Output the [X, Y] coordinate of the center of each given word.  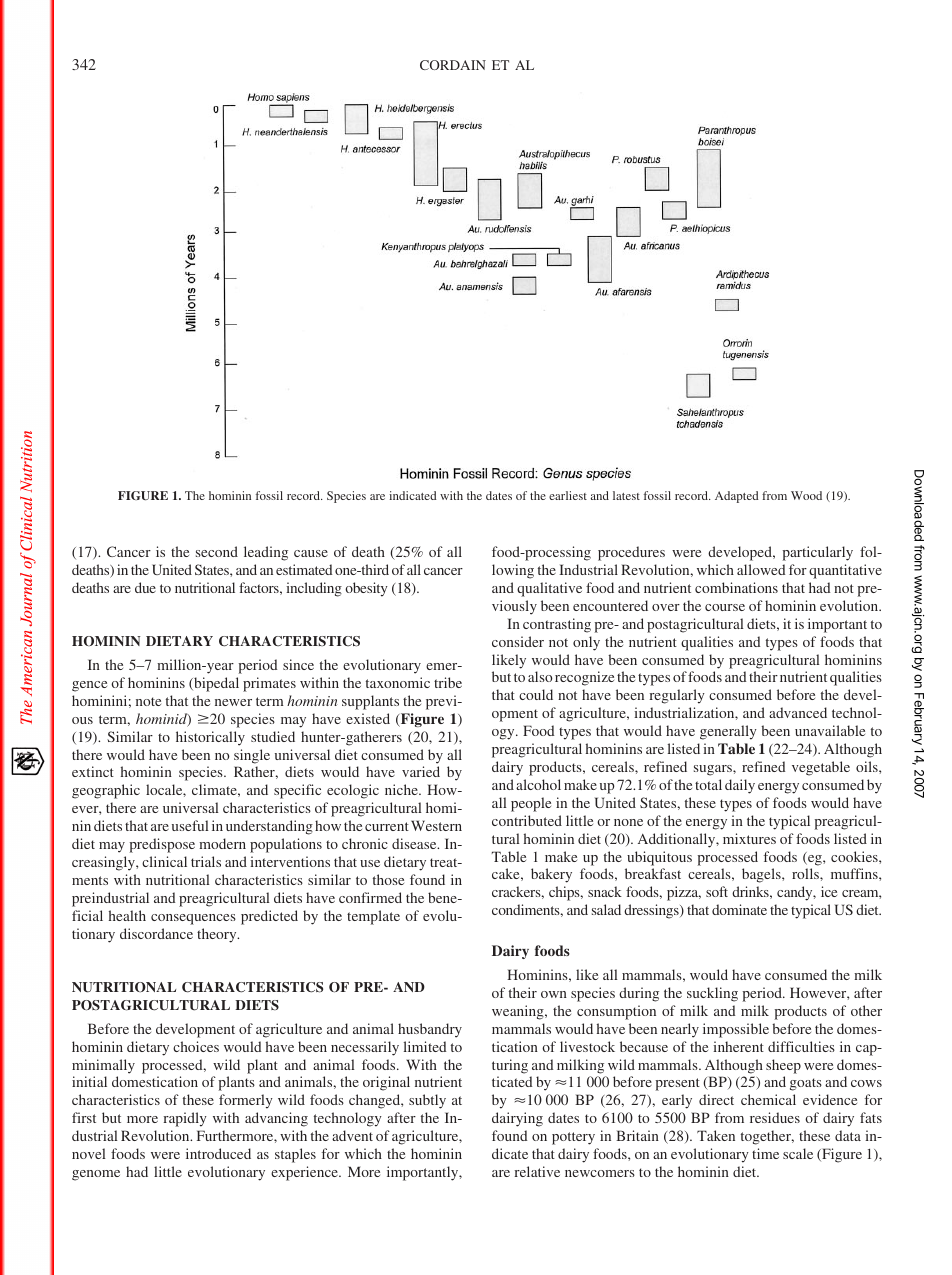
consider [518, 641]
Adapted [737, 497]
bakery [551, 875]
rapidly [185, 1119]
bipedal [215, 684]
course [725, 607]
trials [206, 861]
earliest [568, 495]
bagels [762, 875]
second [217, 551]
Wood [806, 495]
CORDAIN [453, 65]
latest [626, 495]
